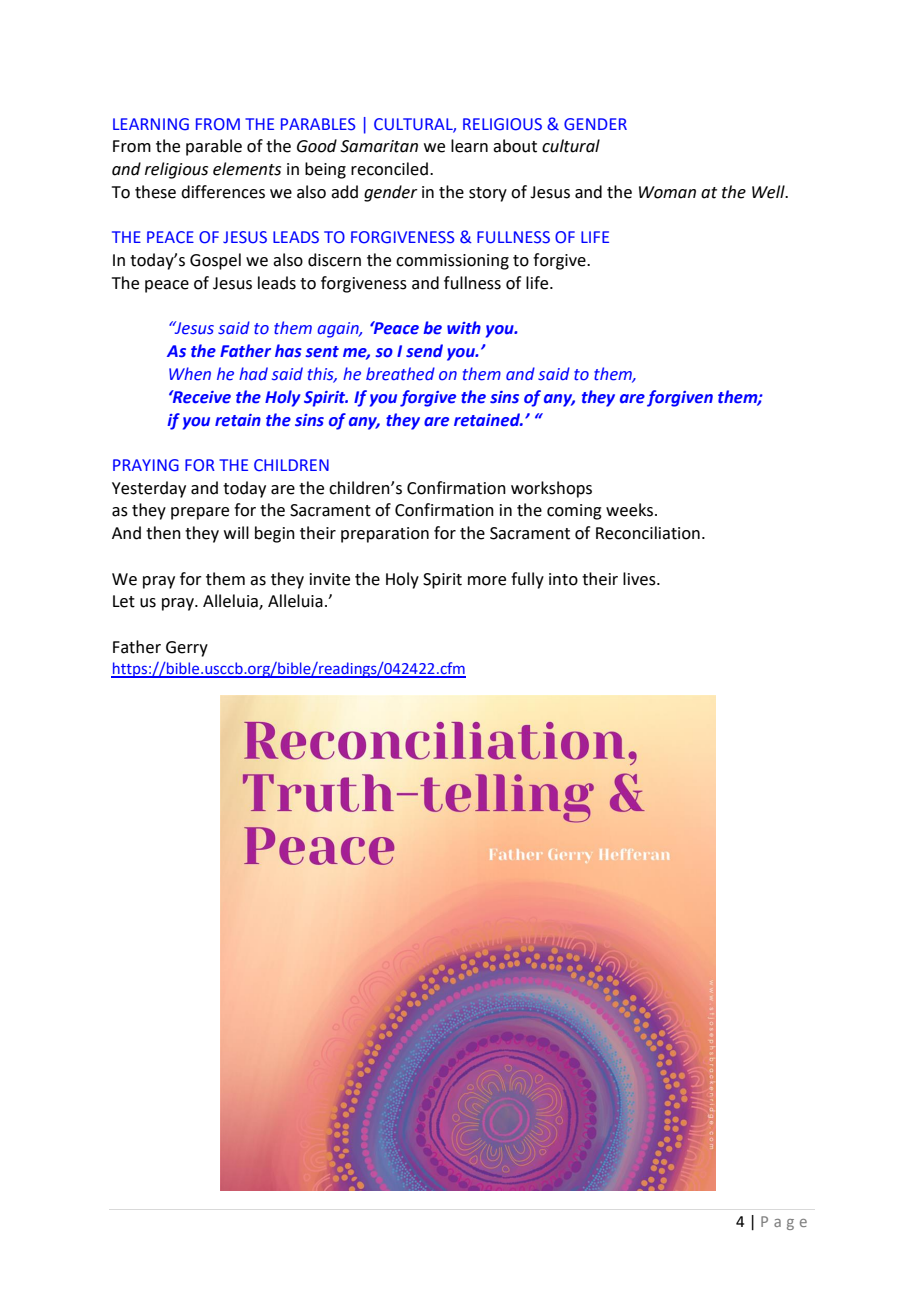  I want to click on lives, so click(640, 579).
